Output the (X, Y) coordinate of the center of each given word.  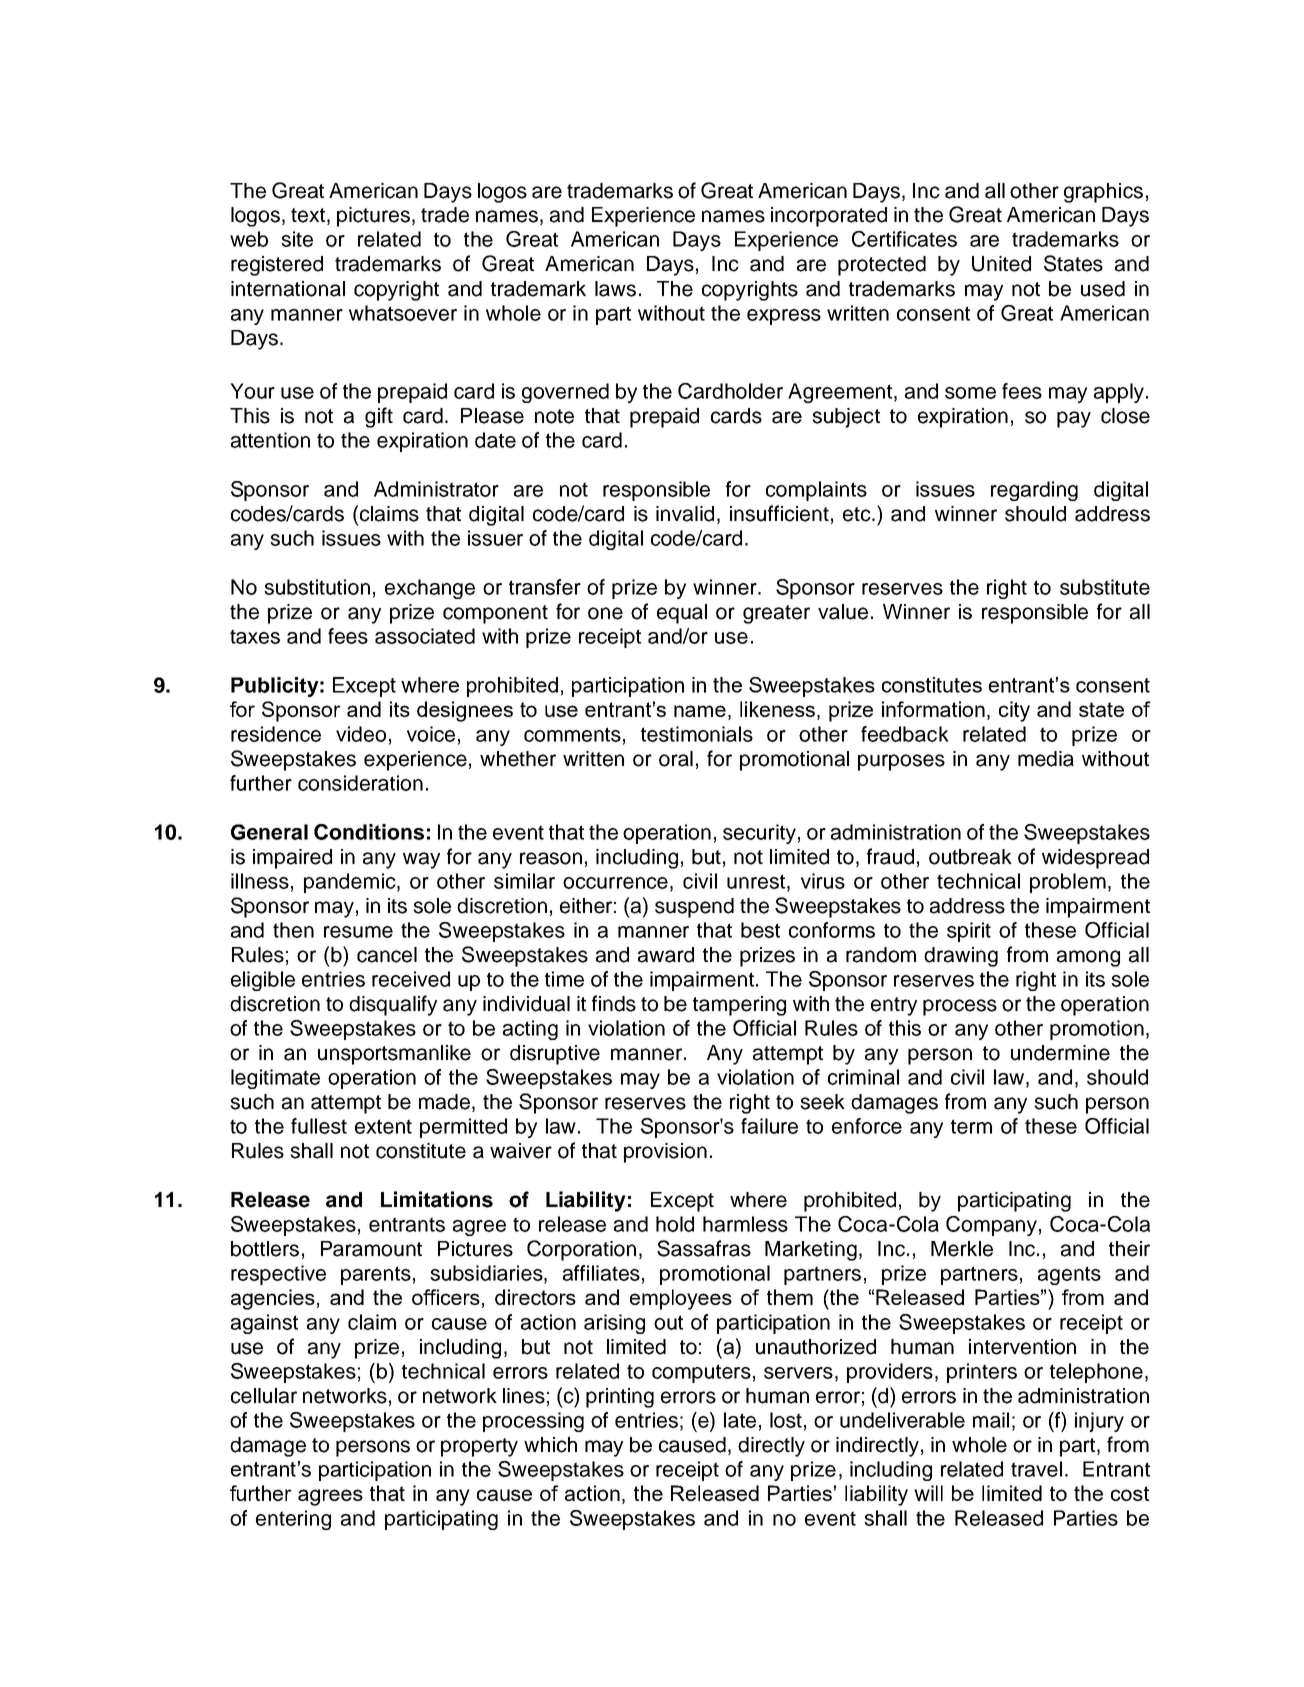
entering (293, 1520)
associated (425, 636)
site (297, 239)
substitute (1105, 587)
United (1001, 264)
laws (615, 289)
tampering (739, 1006)
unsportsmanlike (394, 1055)
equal (682, 614)
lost (786, 1420)
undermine (1060, 1053)
